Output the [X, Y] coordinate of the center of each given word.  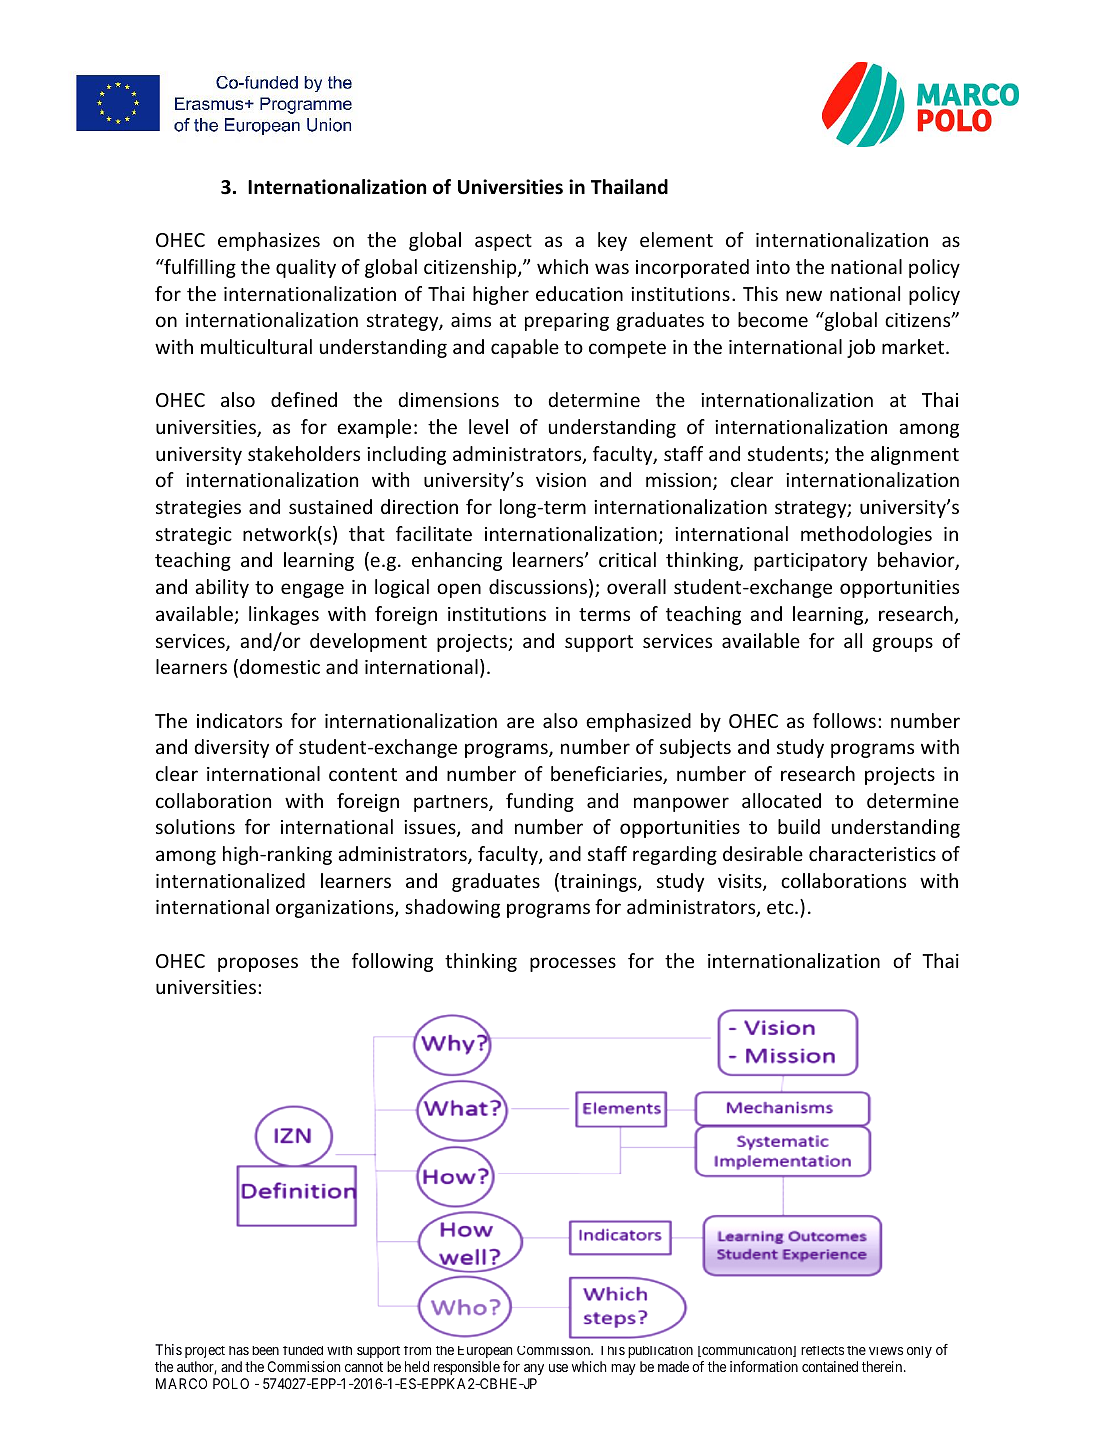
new [804, 295]
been [265, 1350]
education [579, 293]
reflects [822, 1350]
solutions [195, 826]
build [799, 826]
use [558, 1368]
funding [540, 802]
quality [306, 268]
